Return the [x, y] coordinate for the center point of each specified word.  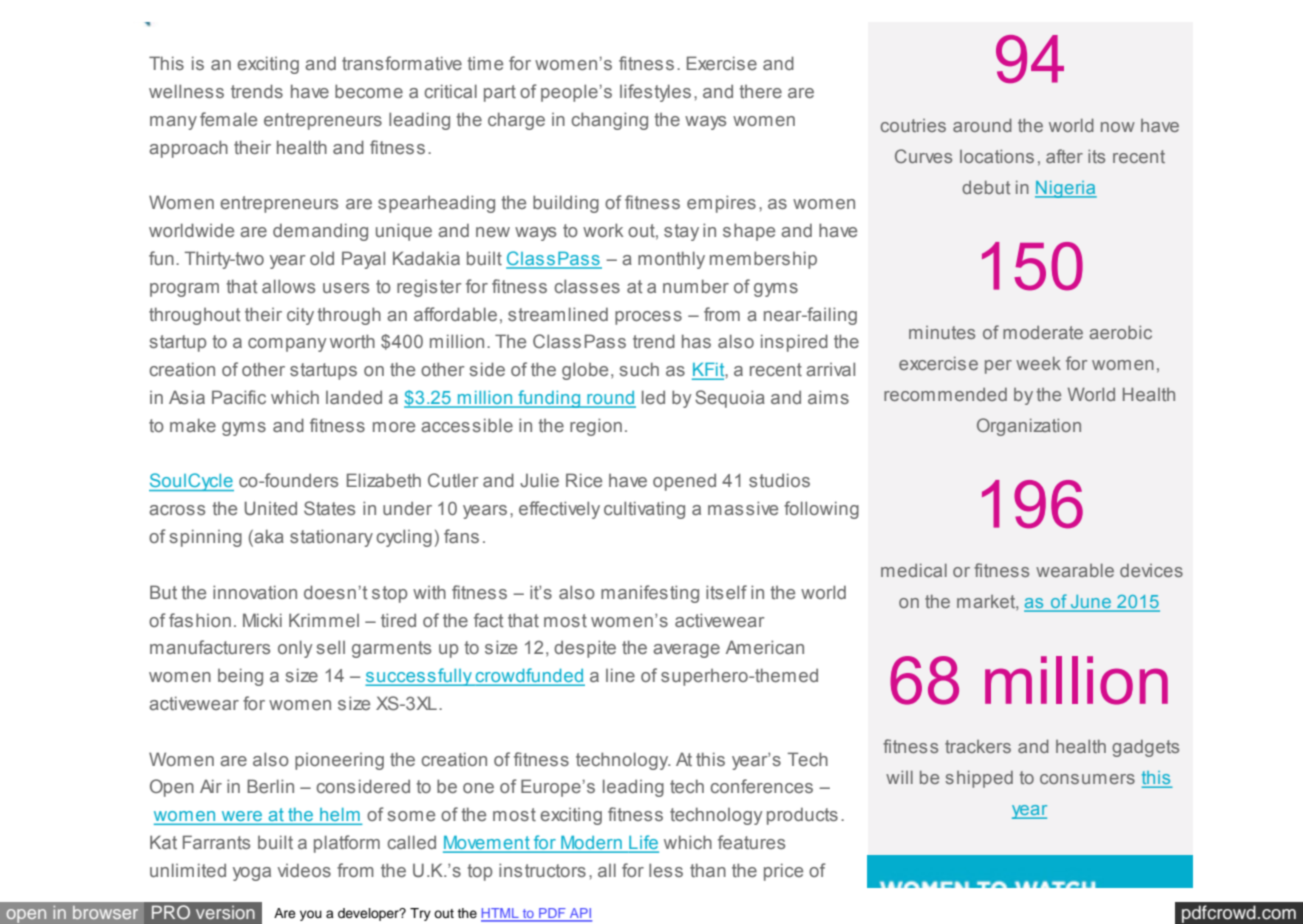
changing [609, 121]
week [1038, 363]
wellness [186, 91]
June [1091, 603]
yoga [252, 874]
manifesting [650, 594]
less [666, 870]
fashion [200, 620]
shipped [979, 779]
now [1118, 127]
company [287, 345]
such [639, 369]
